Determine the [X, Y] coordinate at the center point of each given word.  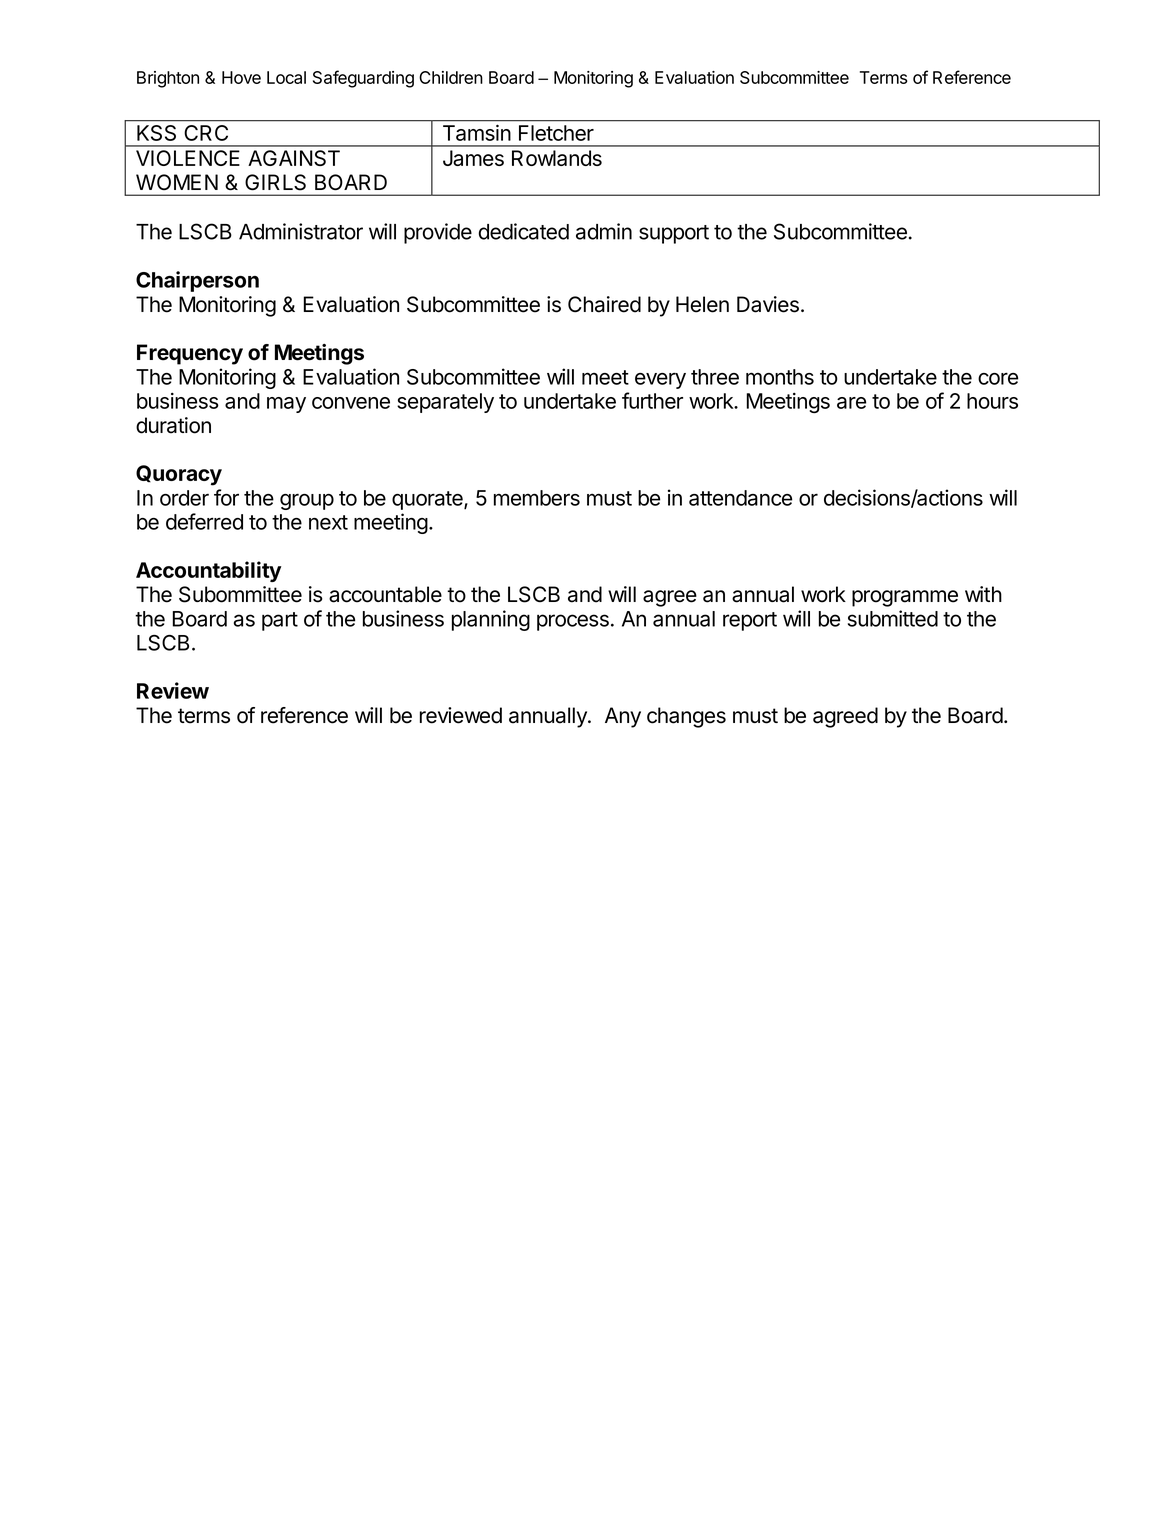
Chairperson [197, 281]
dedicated [523, 231]
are [851, 403]
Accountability [208, 571]
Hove [241, 77]
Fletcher [556, 133]
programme [905, 598]
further [652, 400]
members [537, 498]
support [674, 234]
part [280, 621]
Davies [768, 304]
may [286, 405]
